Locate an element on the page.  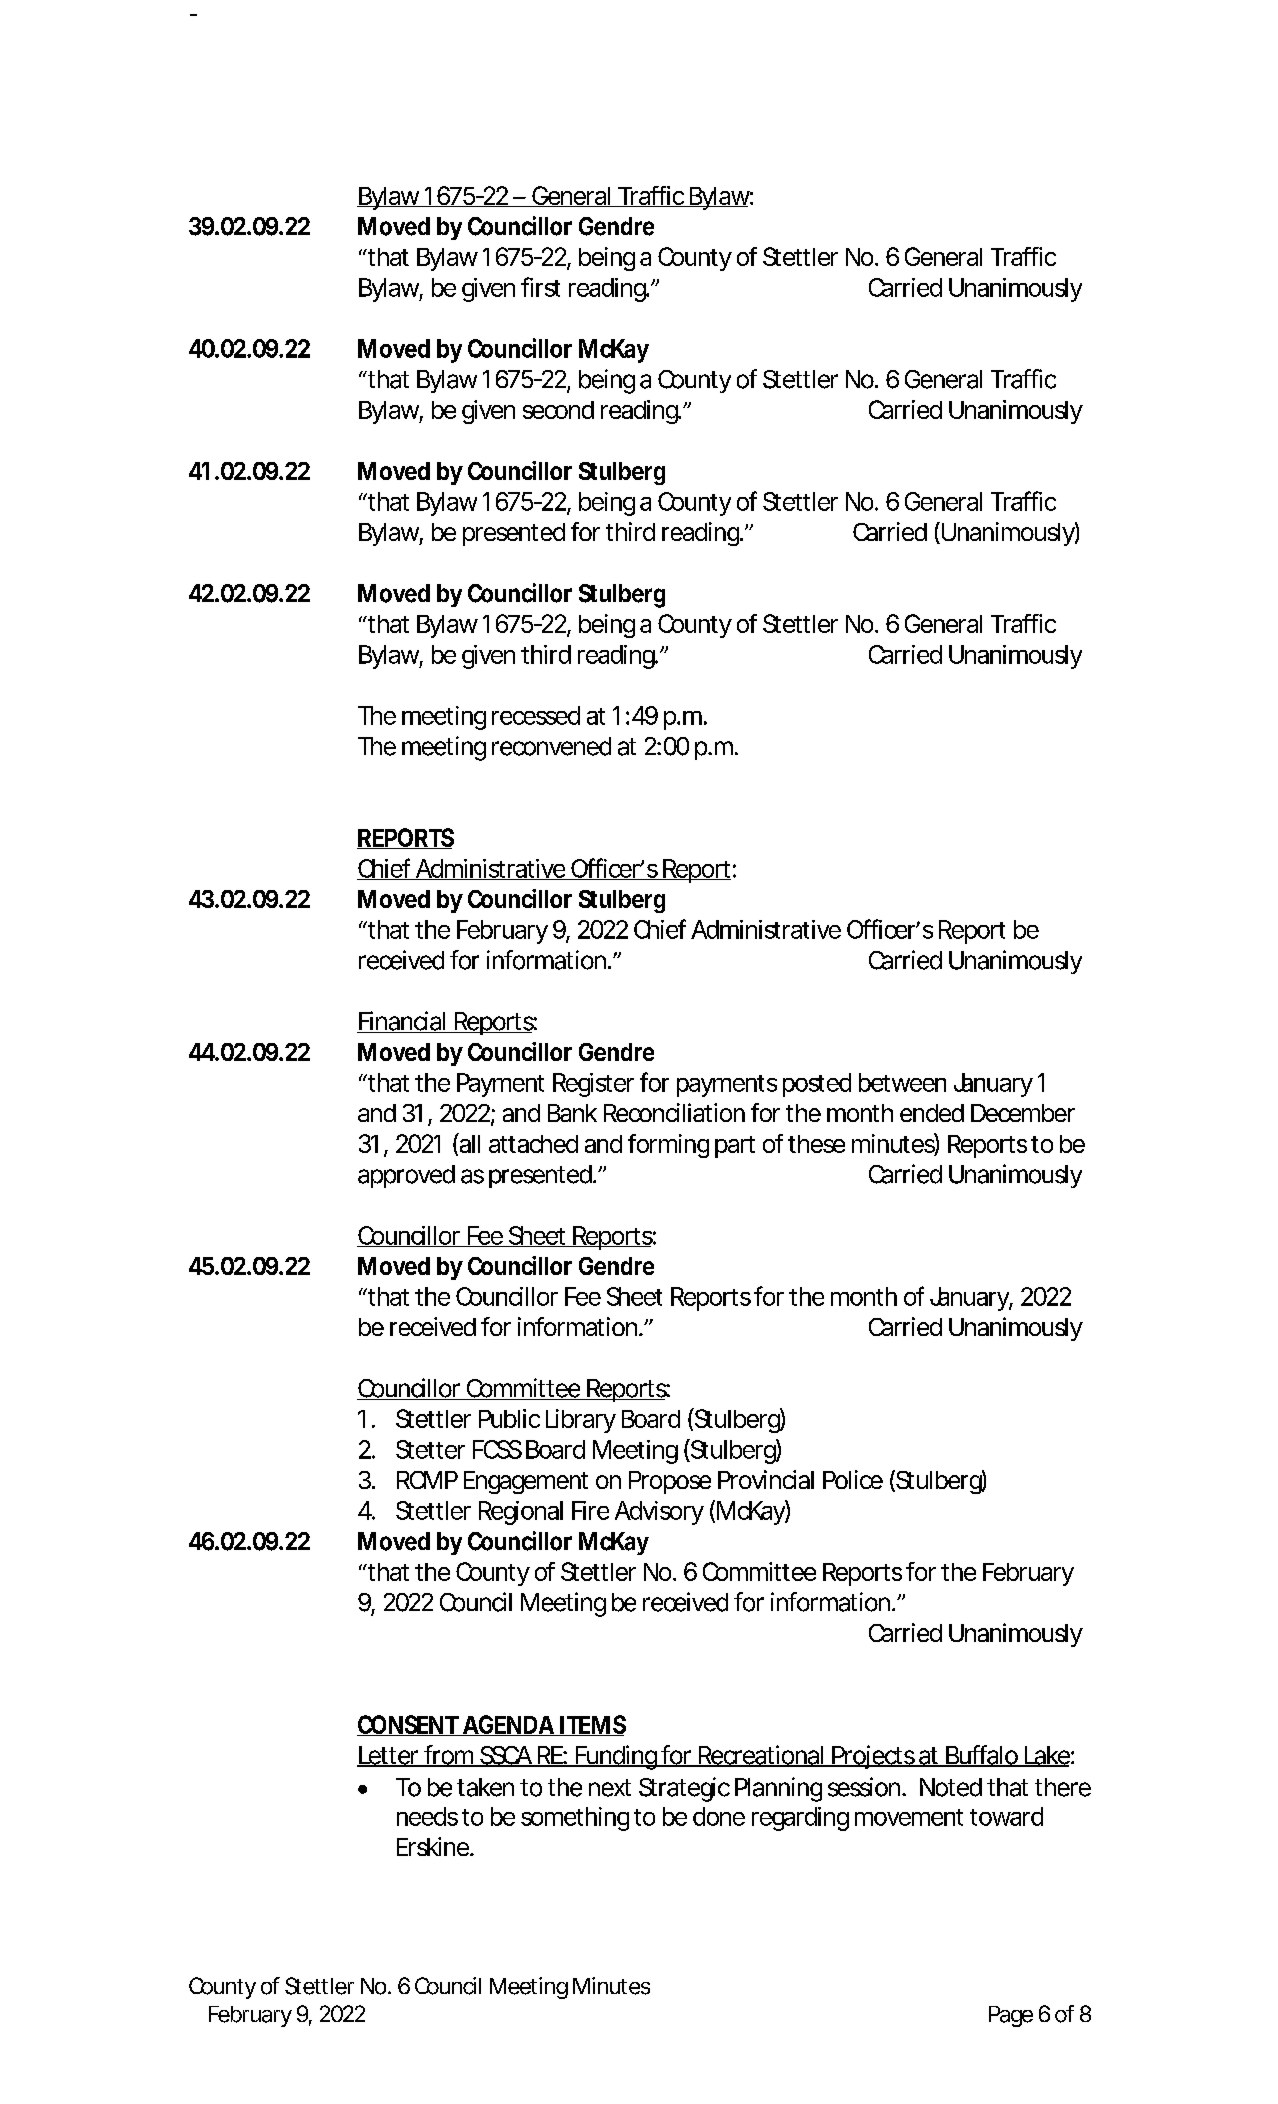
Police is located at coordinates (853, 1479).
